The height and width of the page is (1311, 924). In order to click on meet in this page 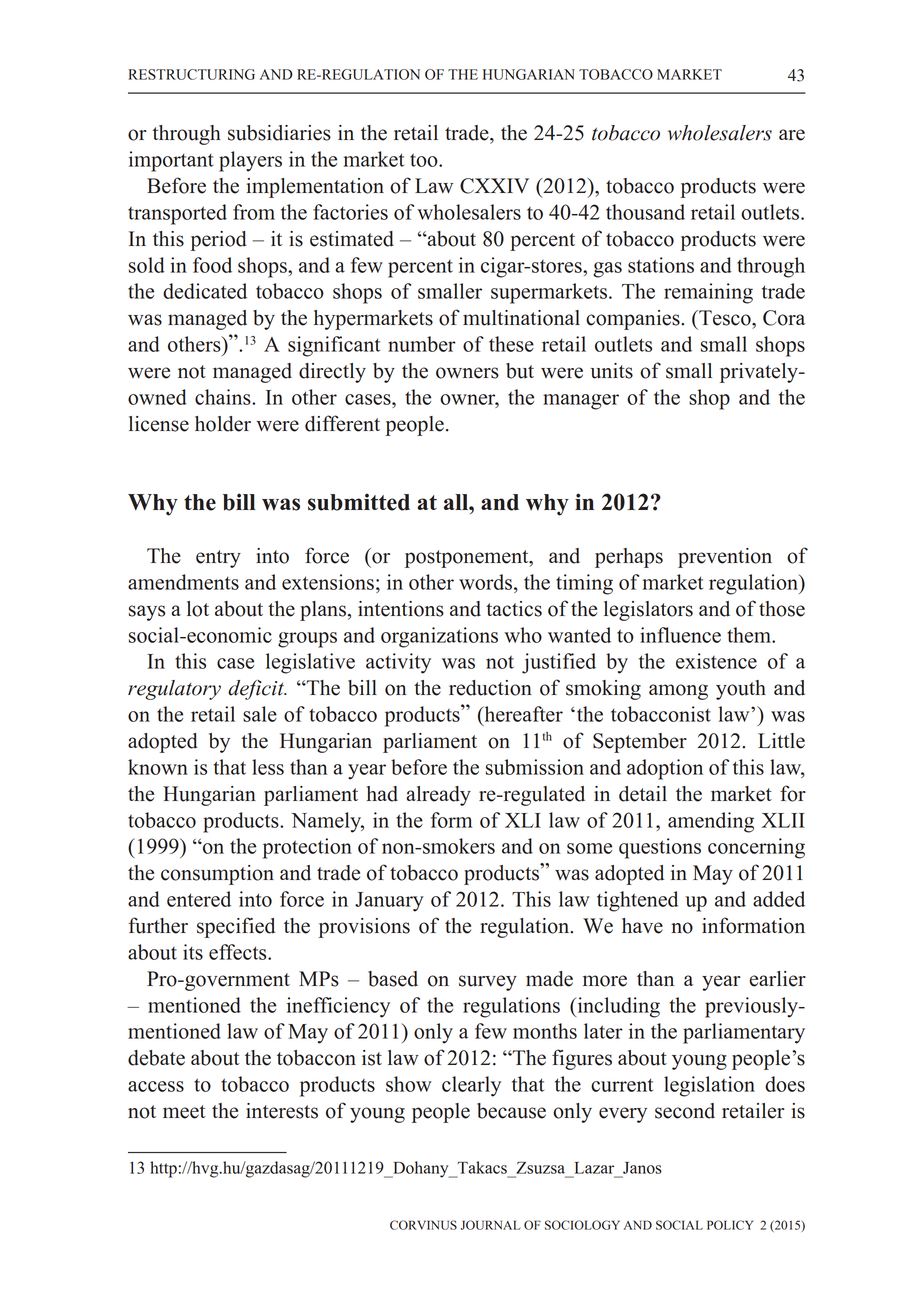, I will do `click(184, 1112)`.
